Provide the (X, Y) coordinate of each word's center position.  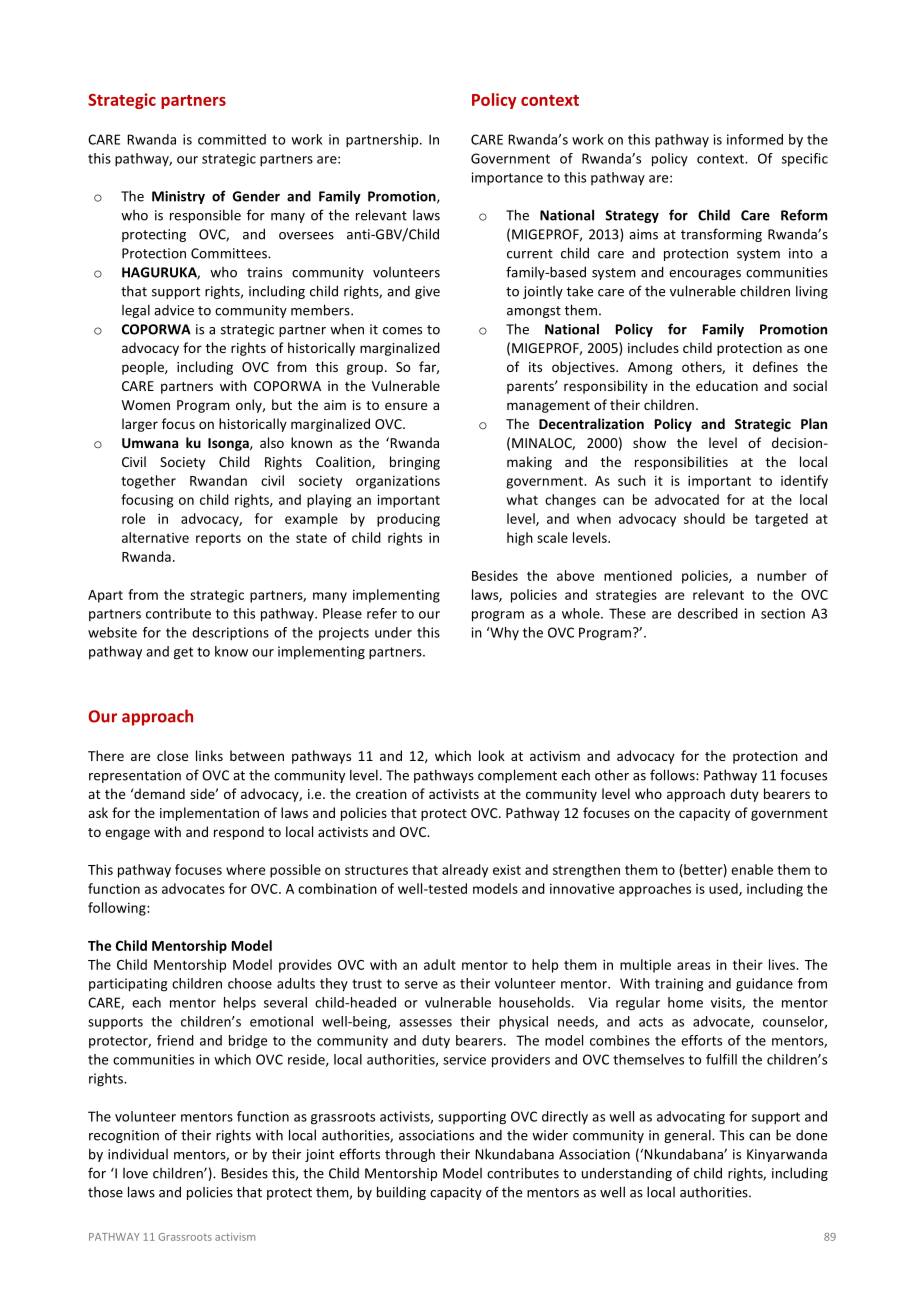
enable (752, 869)
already (465, 871)
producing (408, 520)
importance (507, 179)
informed (755, 139)
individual (138, 1154)
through (410, 1155)
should (704, 518)
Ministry (178, 197)
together (148, 482)
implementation (209, 814)
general (688, 1136)
